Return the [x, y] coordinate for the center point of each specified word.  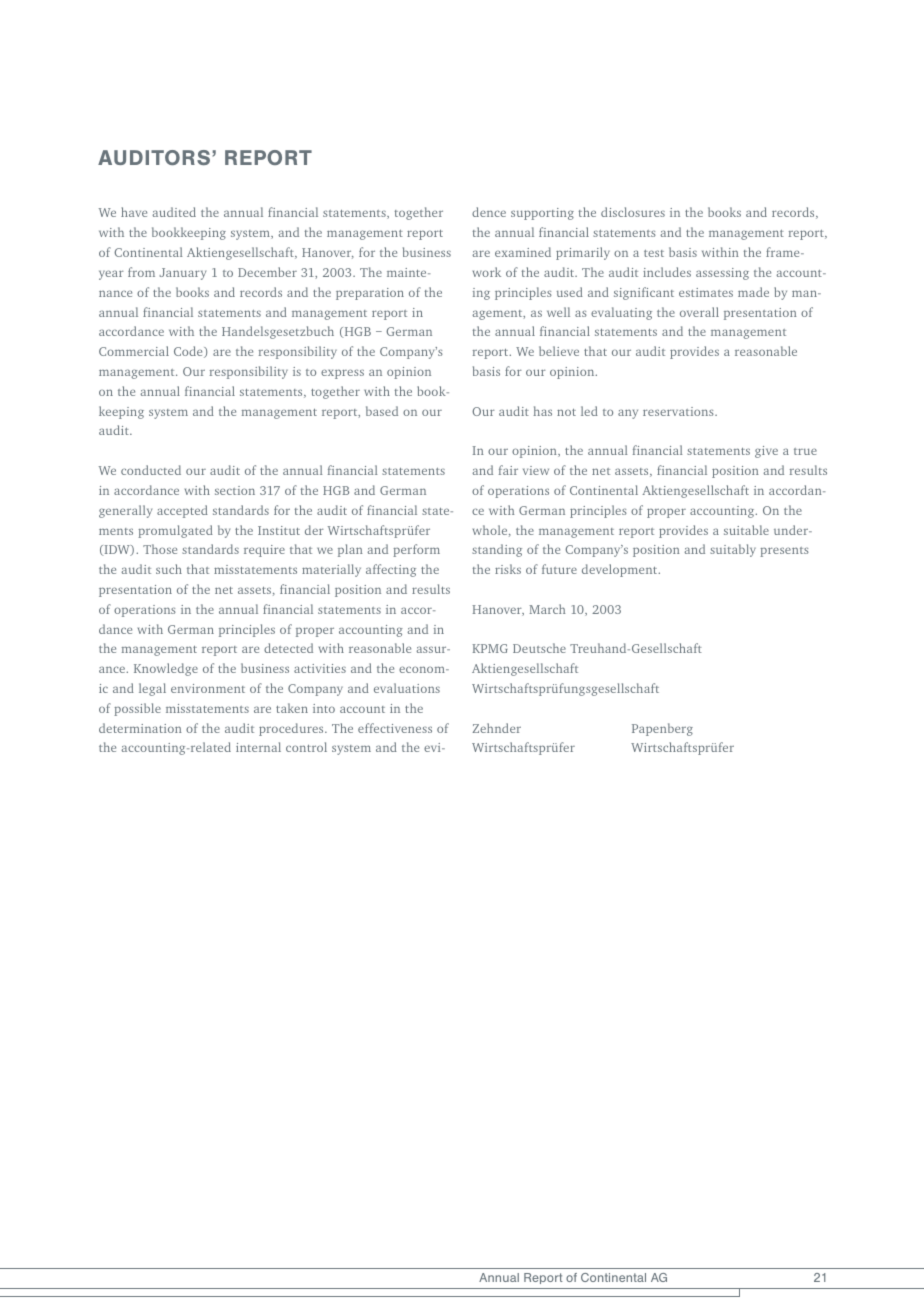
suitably [733, 550]
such [169, 569]
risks [508, 569]
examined [523, 252]
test [654, 253]
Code [189, 352]
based [382, 411]
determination [140, 728]
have [134, 212]
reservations [679, 411]
